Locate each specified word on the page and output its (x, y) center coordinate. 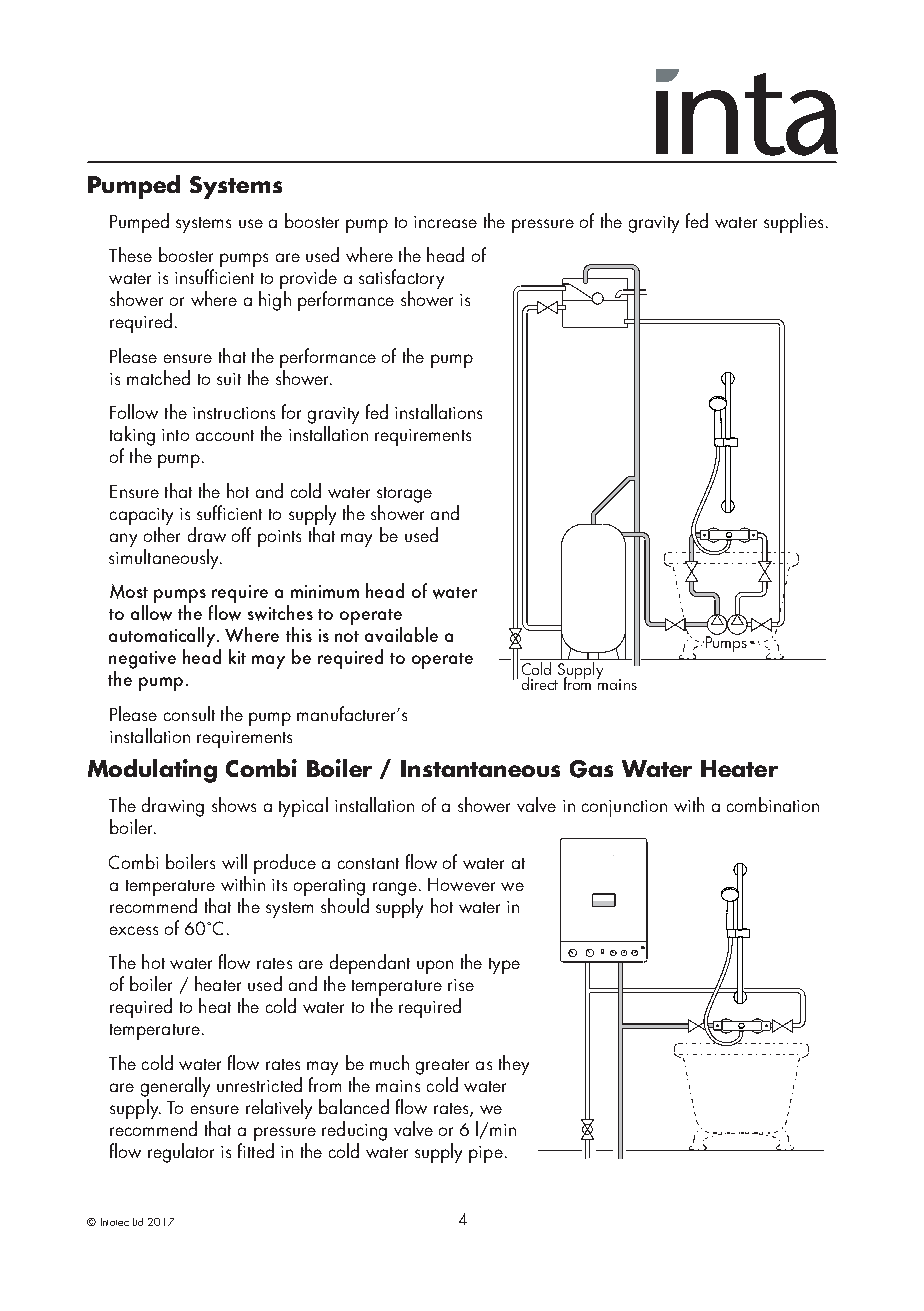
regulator (181, 1153)
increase (445, 222)
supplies (793, 223)
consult (189, 713)
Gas (591, 769)
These (130, 254)
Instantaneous (480, 768)
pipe (486, 1154)
